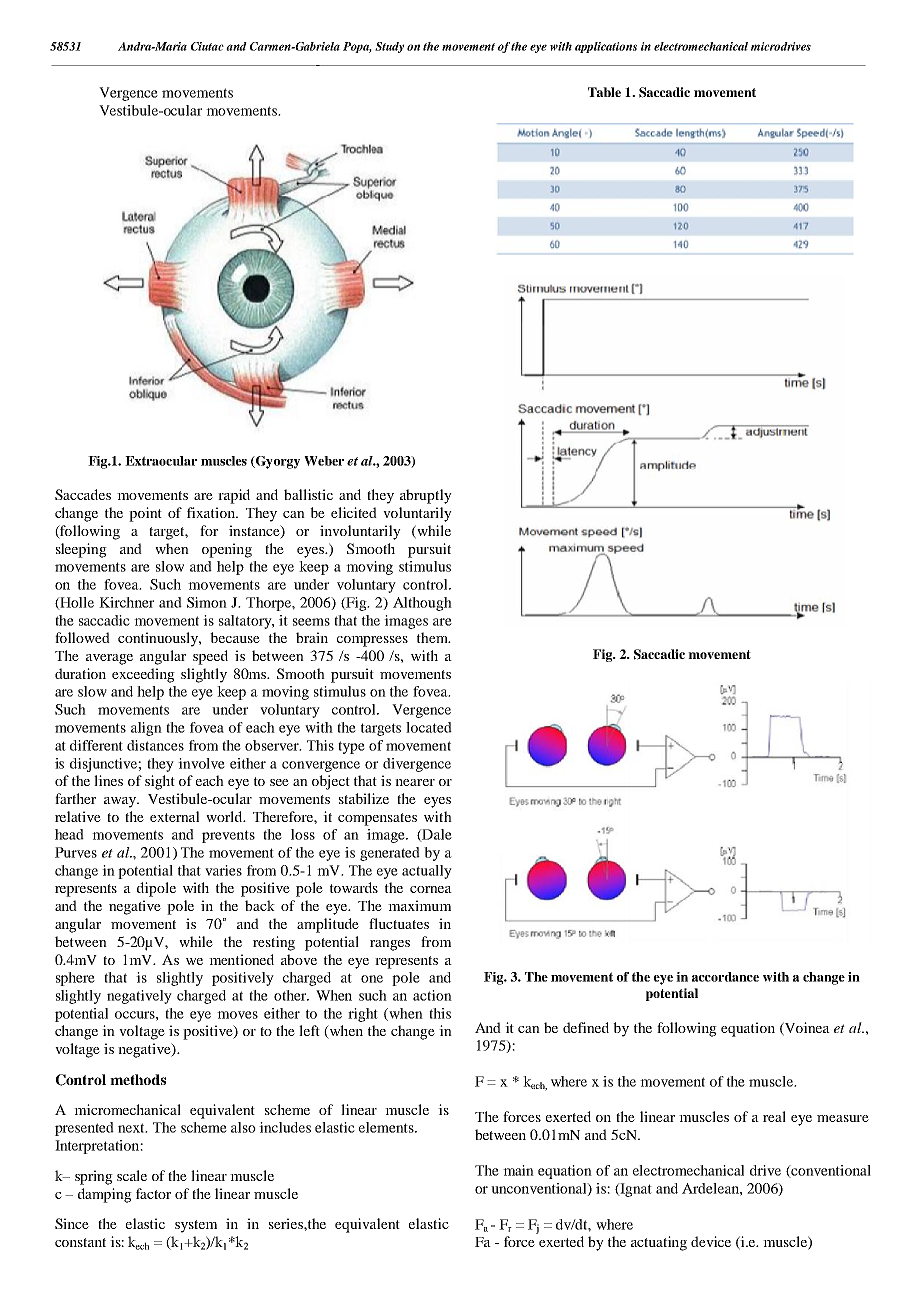  Describe the element at coordinates (357, 47) in the screenshot. I see `Popa` at that location.
